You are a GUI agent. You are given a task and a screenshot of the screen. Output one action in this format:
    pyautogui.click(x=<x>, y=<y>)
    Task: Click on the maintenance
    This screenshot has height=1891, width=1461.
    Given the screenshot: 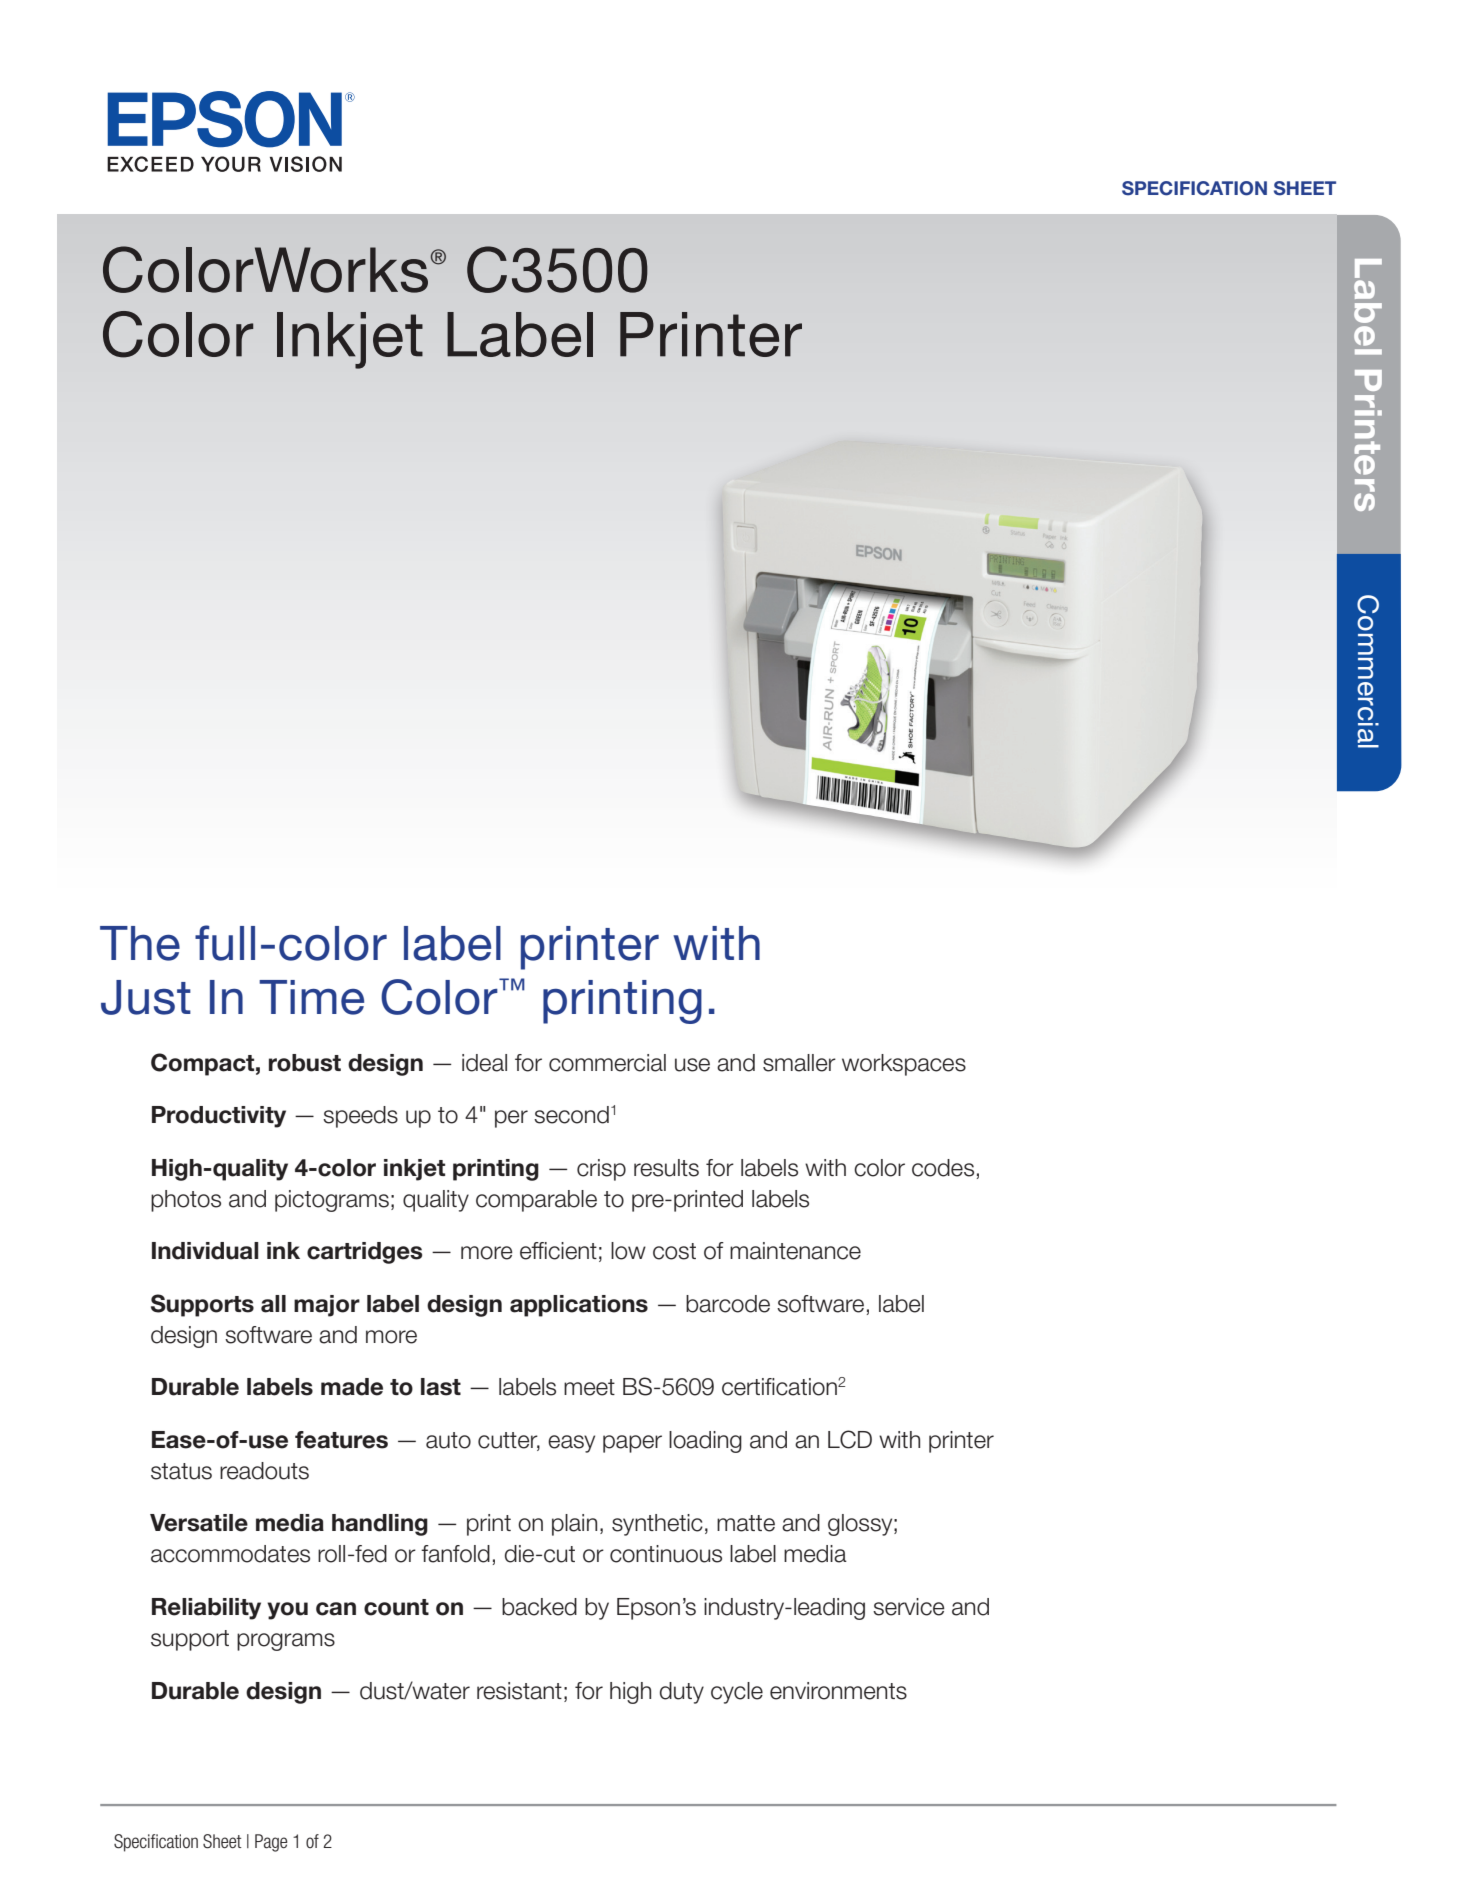 What is the action you would take?
    pyautogui.click(x=795, y=1251)
